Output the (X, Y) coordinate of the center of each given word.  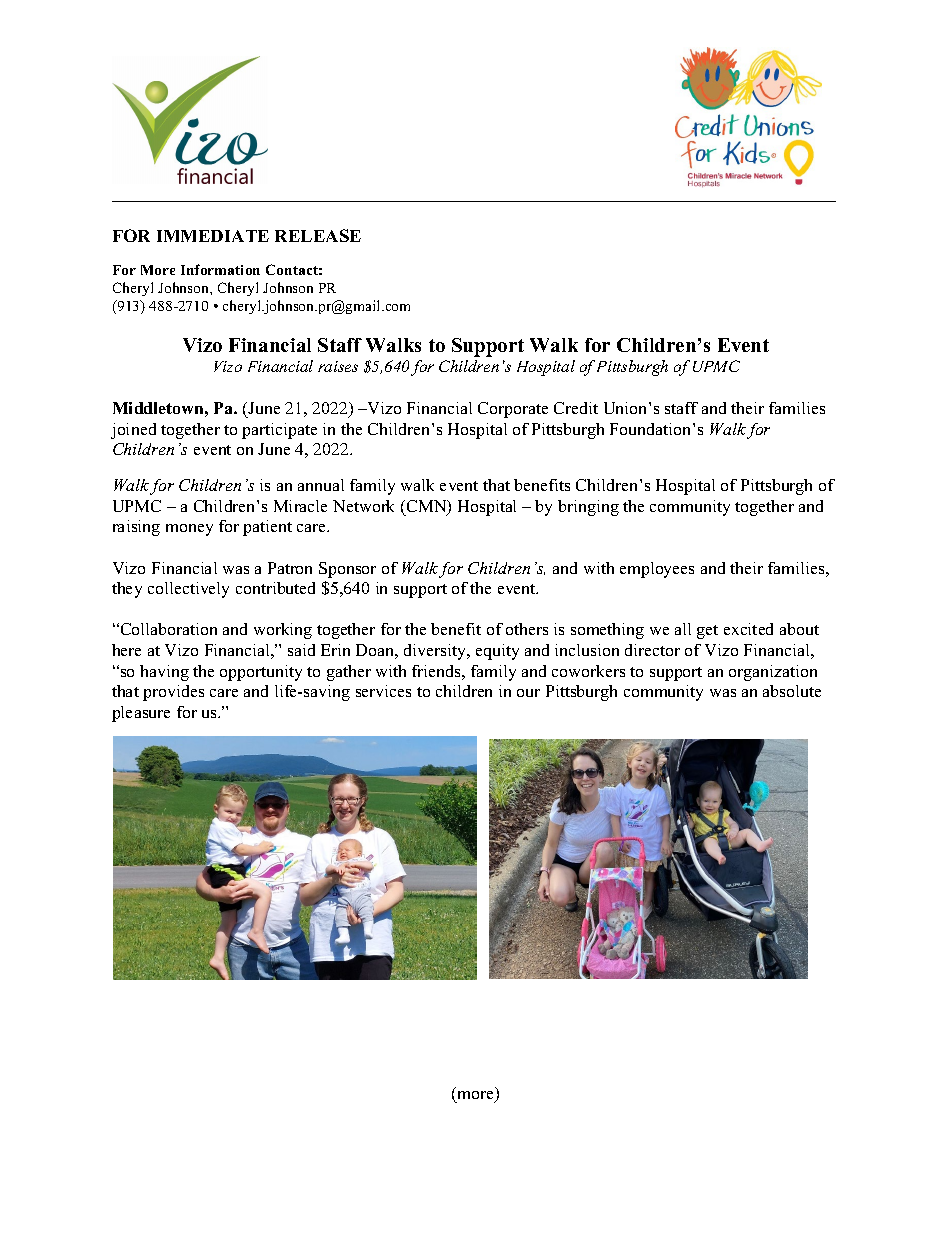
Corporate (513, 410)
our (528, 693)
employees (657, 570)
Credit (576, 408)
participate (279, 431)
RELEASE (318, 235)
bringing (588, 508)
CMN (426, 507)
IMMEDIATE (213, 236)
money (189, 530)
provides (173, 693)
